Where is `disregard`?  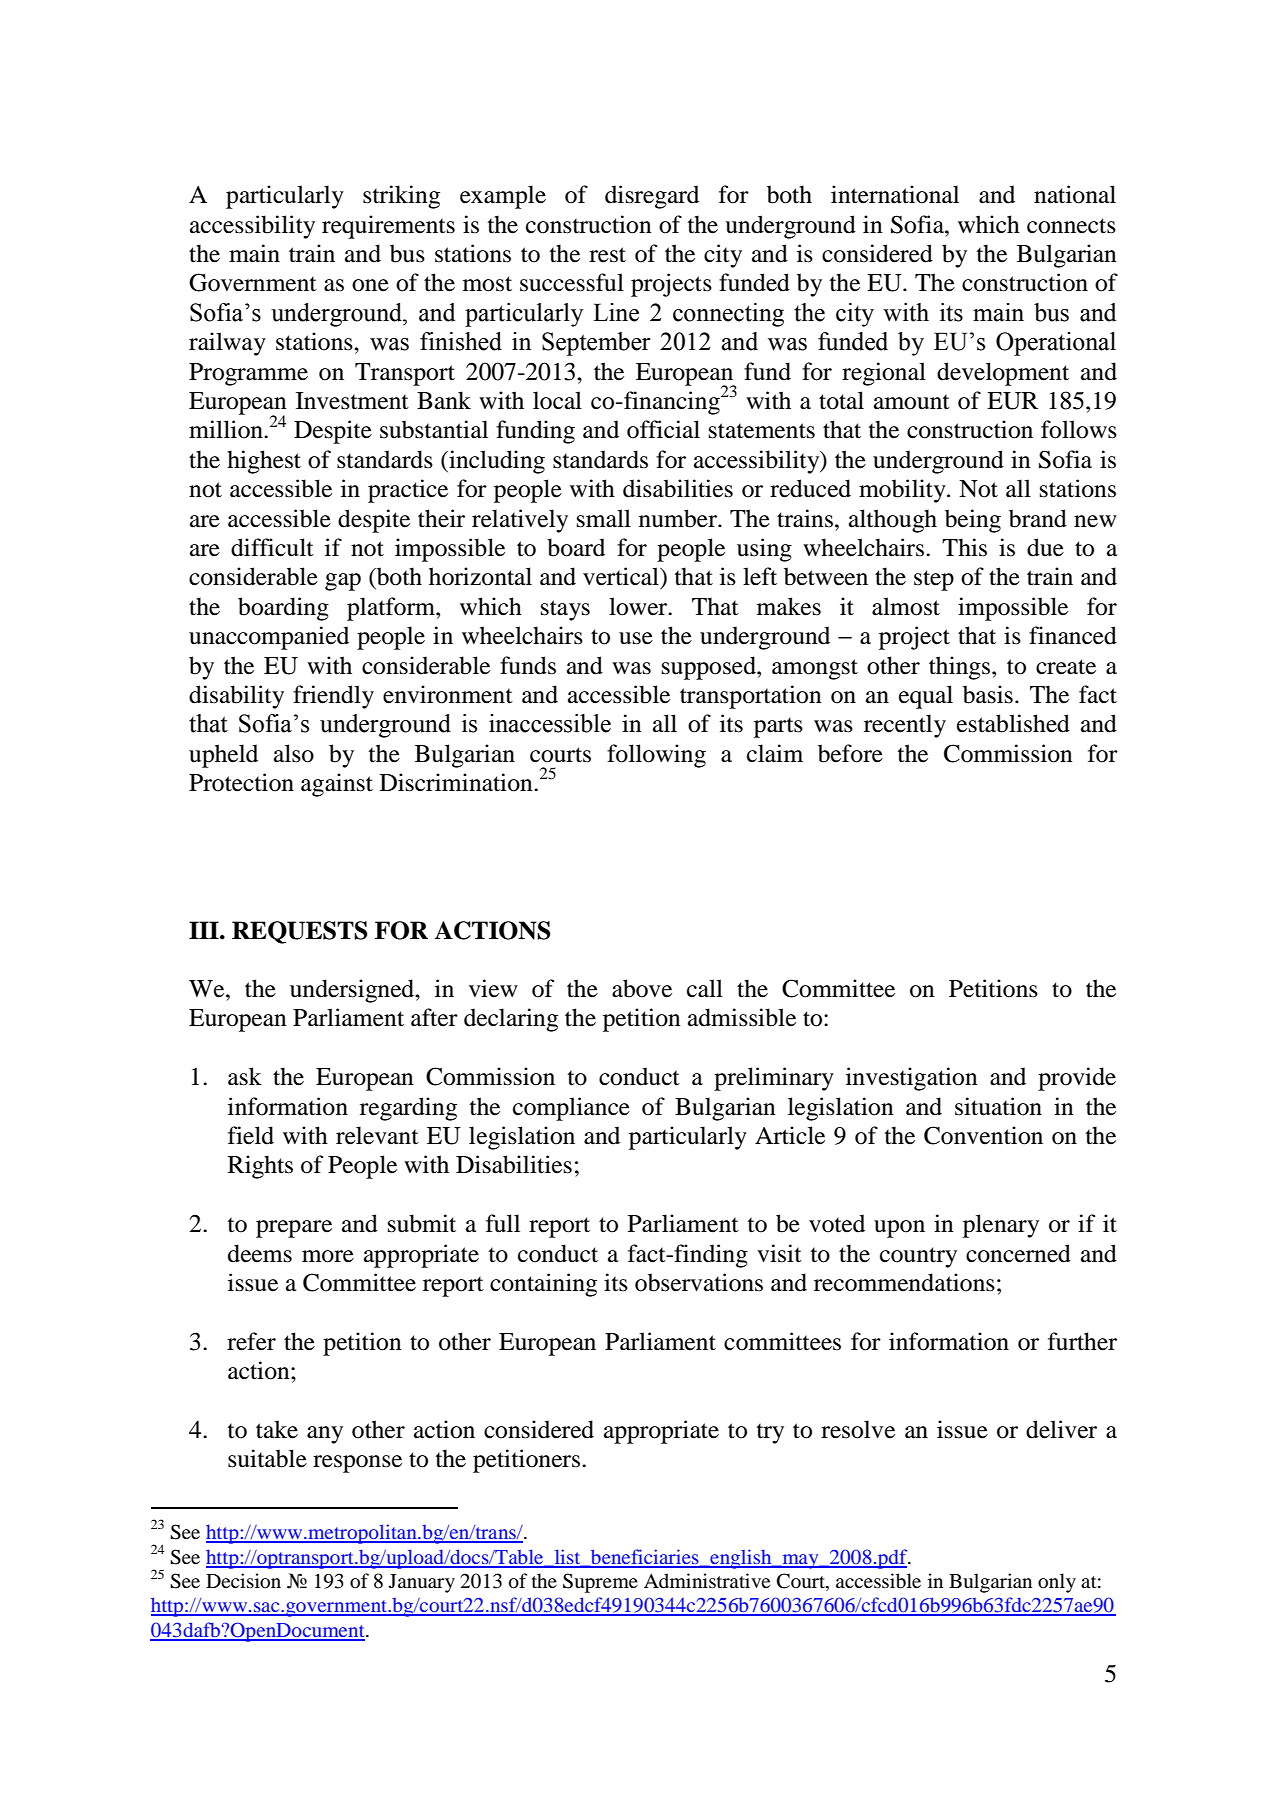
disregard is located at coordinates (652, 197).
